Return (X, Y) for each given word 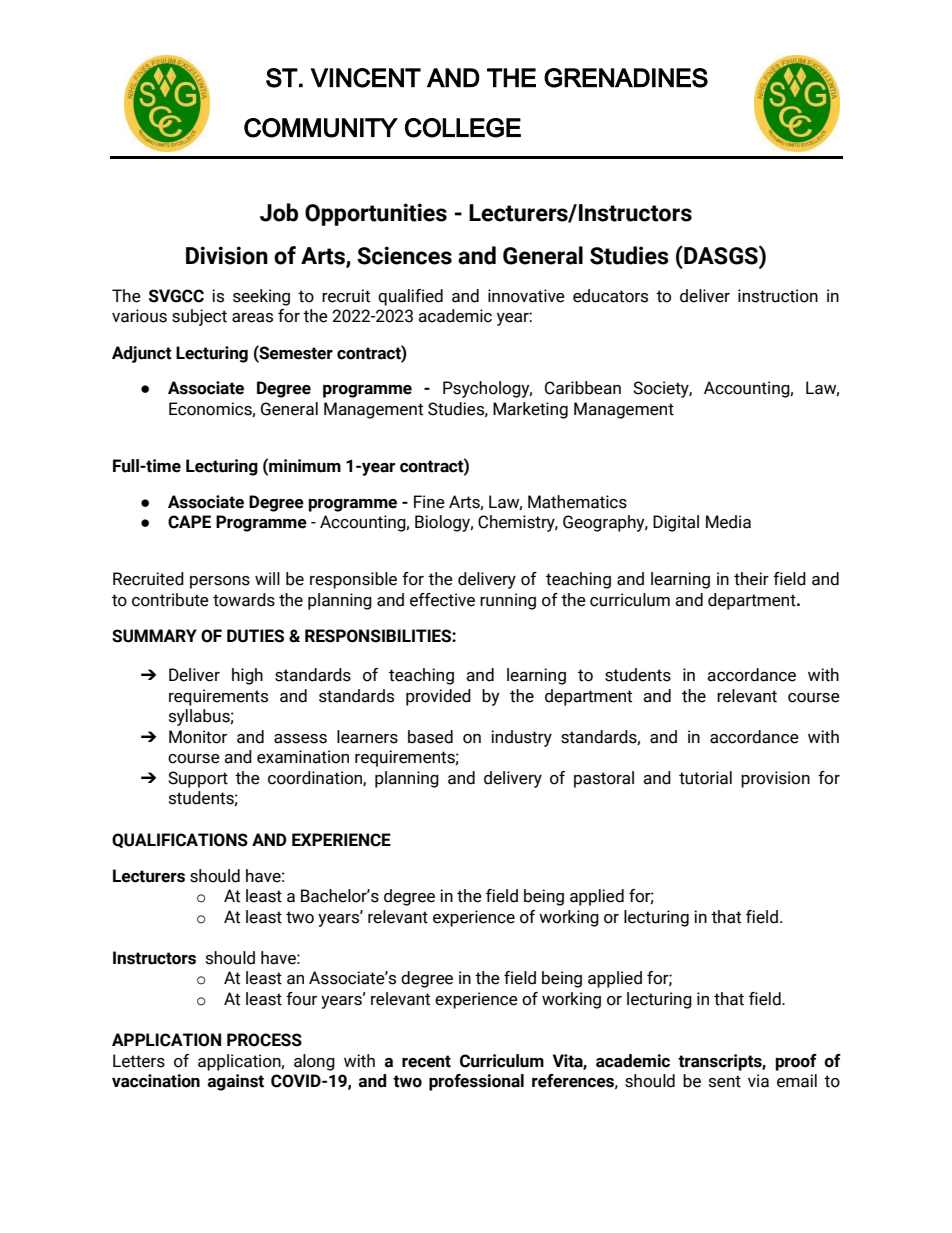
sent (725, 1081)
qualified (410, 297)
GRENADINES (626, 78)
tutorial (705, 778)
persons (220, 582)
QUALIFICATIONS (180, 840)
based (430, 737)
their (751, 579)
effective (442, 600)
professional (476, 1082)
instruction (778, 296)
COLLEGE (463, 128)
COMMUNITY (321, 128)
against (235, 1082)
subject (199, 317)
